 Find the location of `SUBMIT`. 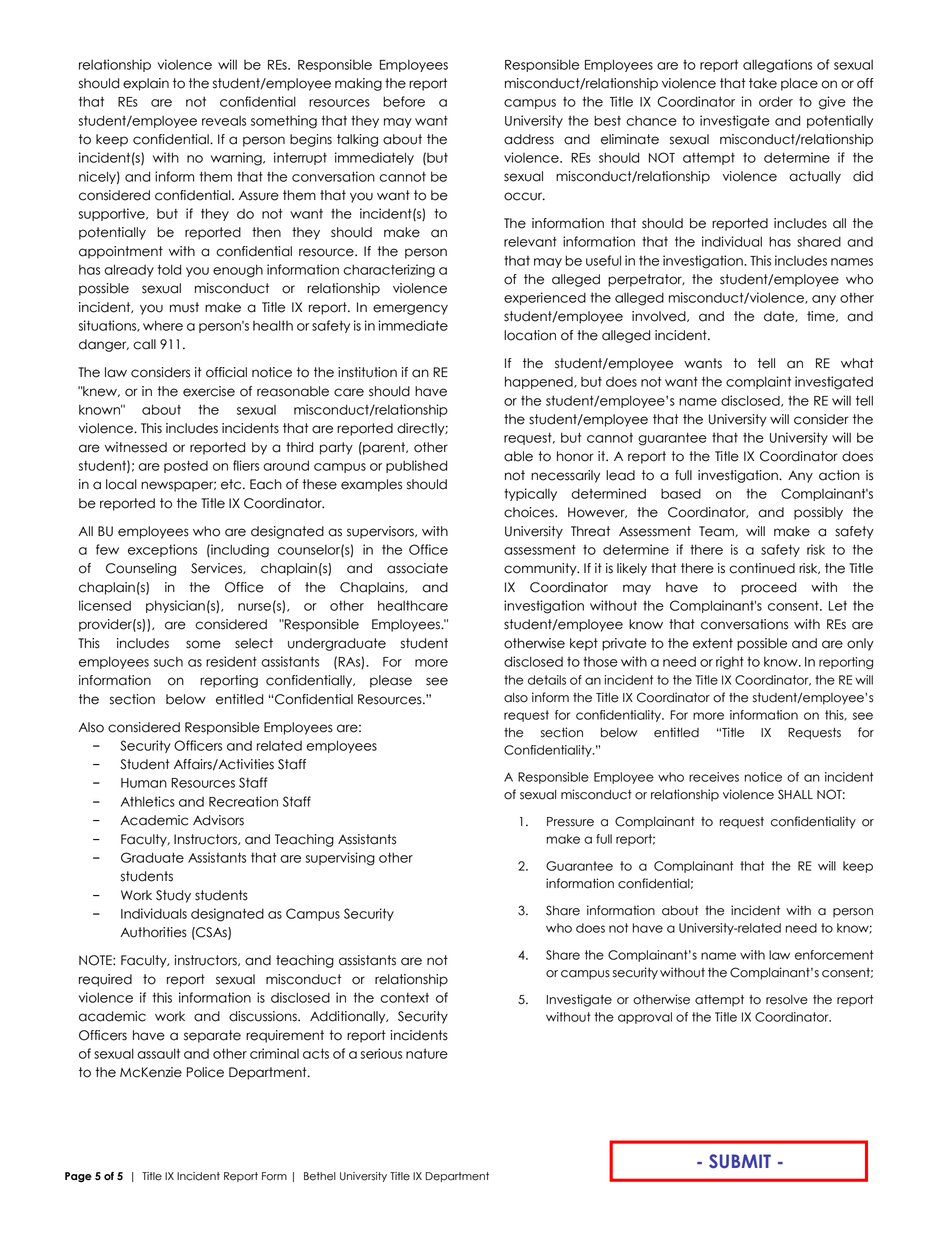

SUBMIT is located at coordinates (740, 1161).
